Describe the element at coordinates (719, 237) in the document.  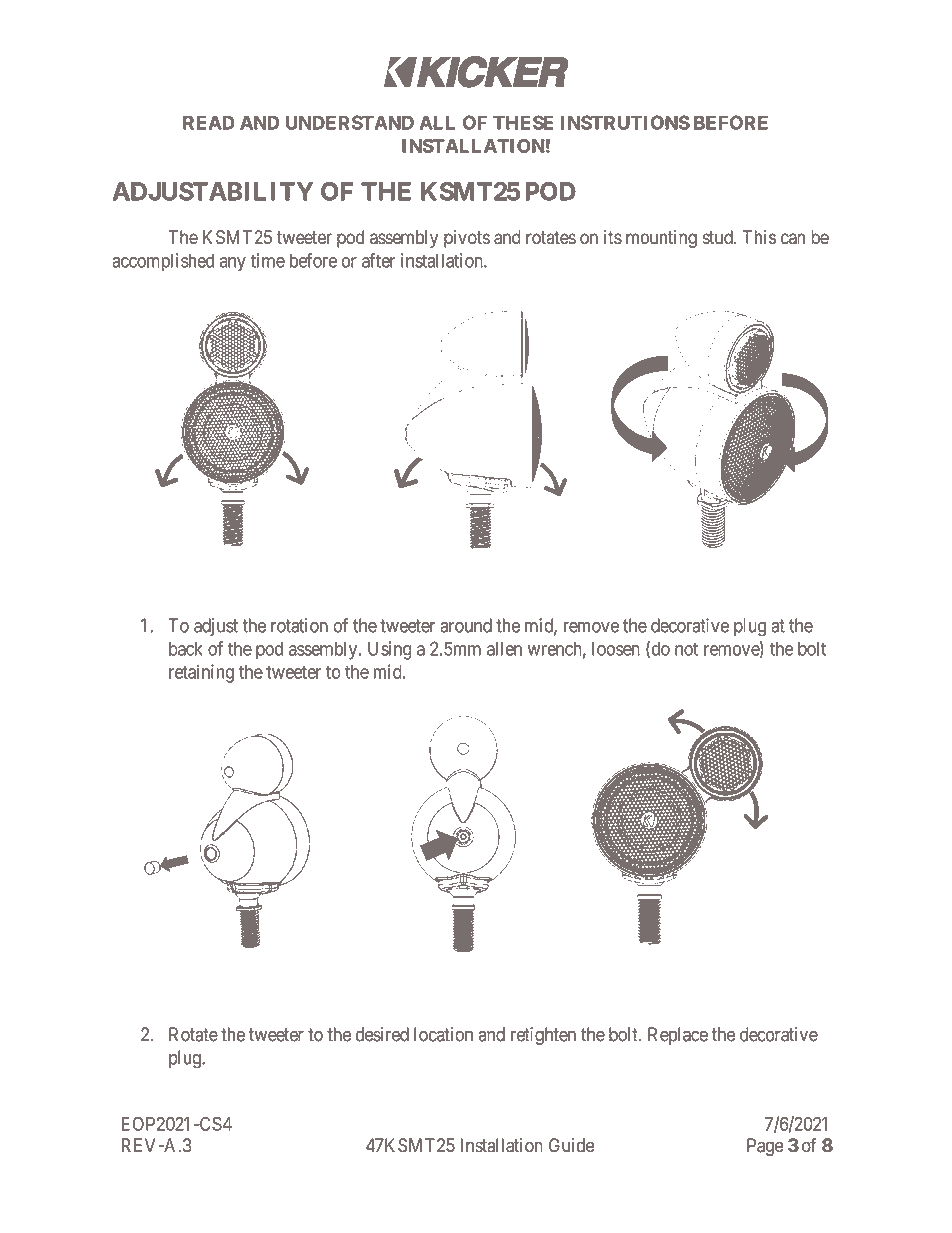
I see `stud` at that location.
